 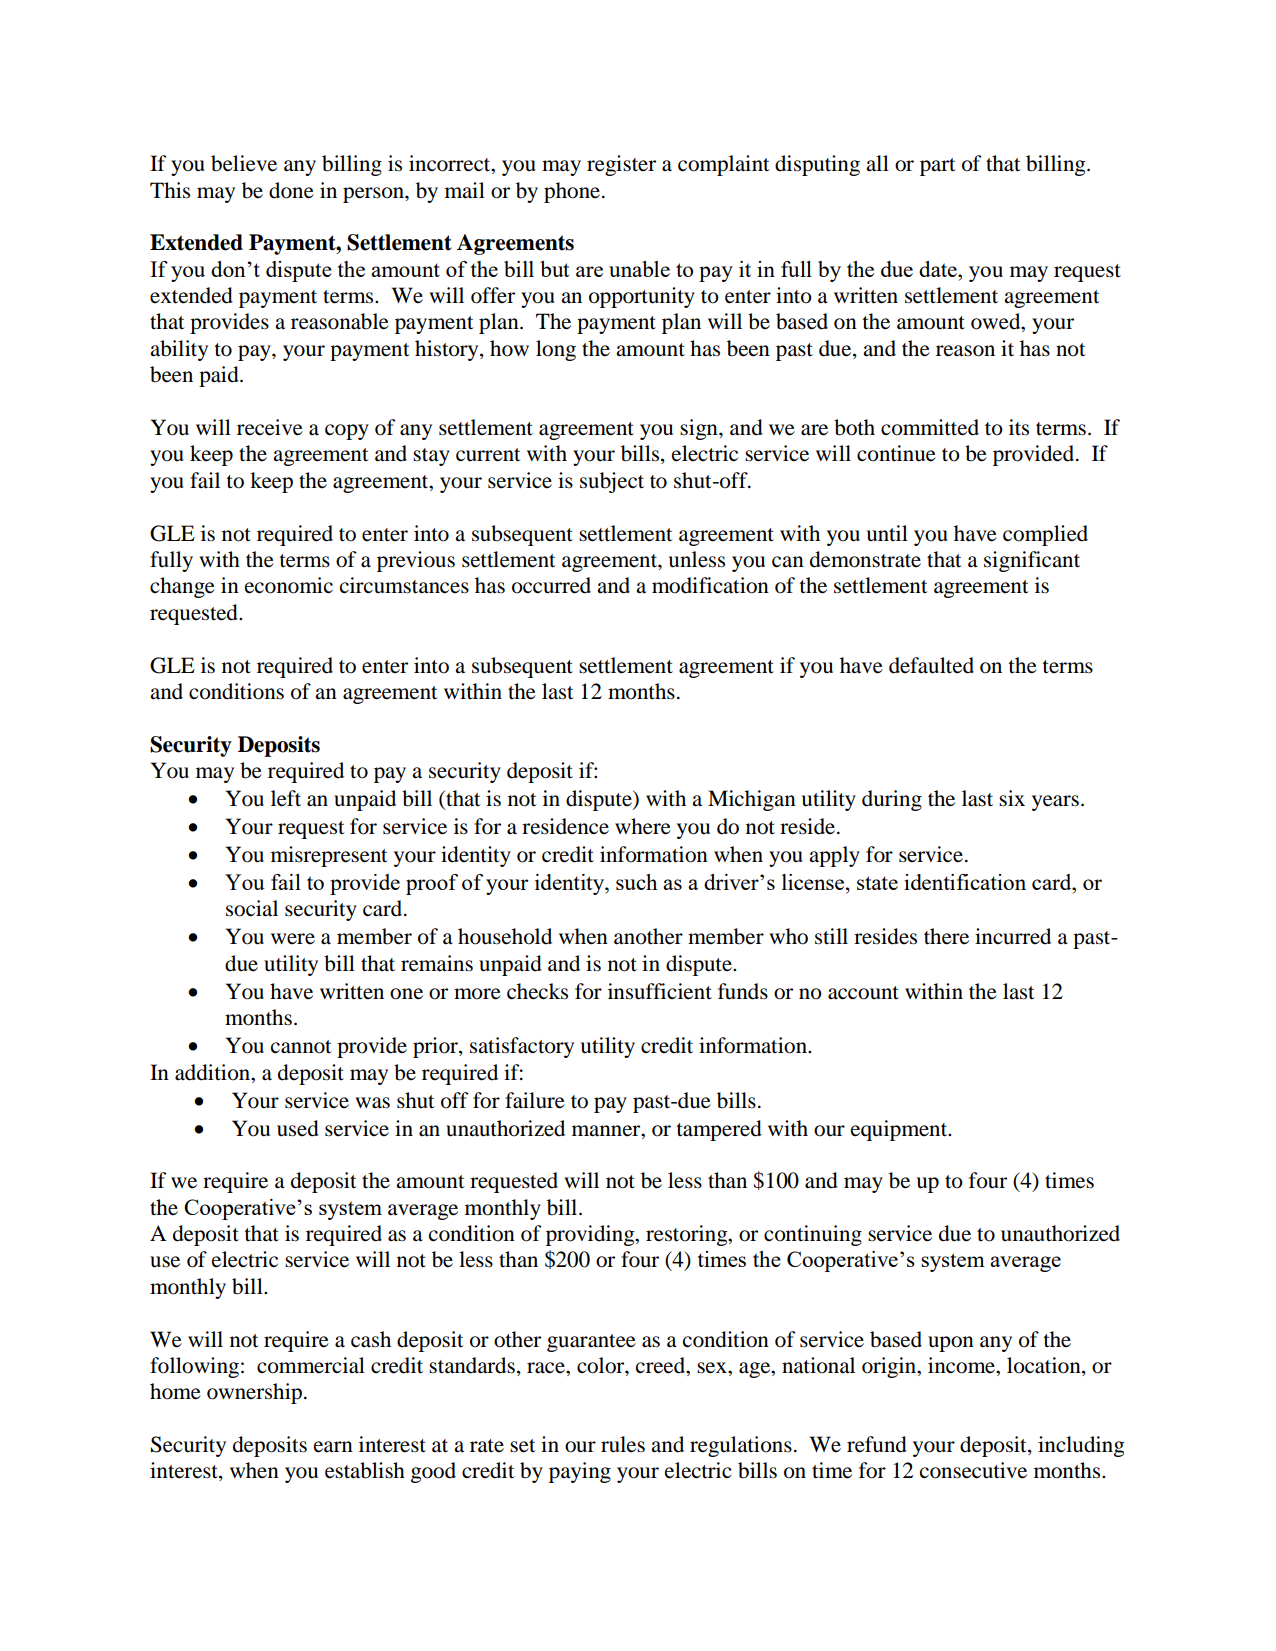 I want to click on register, so click(x=621, y=165).
